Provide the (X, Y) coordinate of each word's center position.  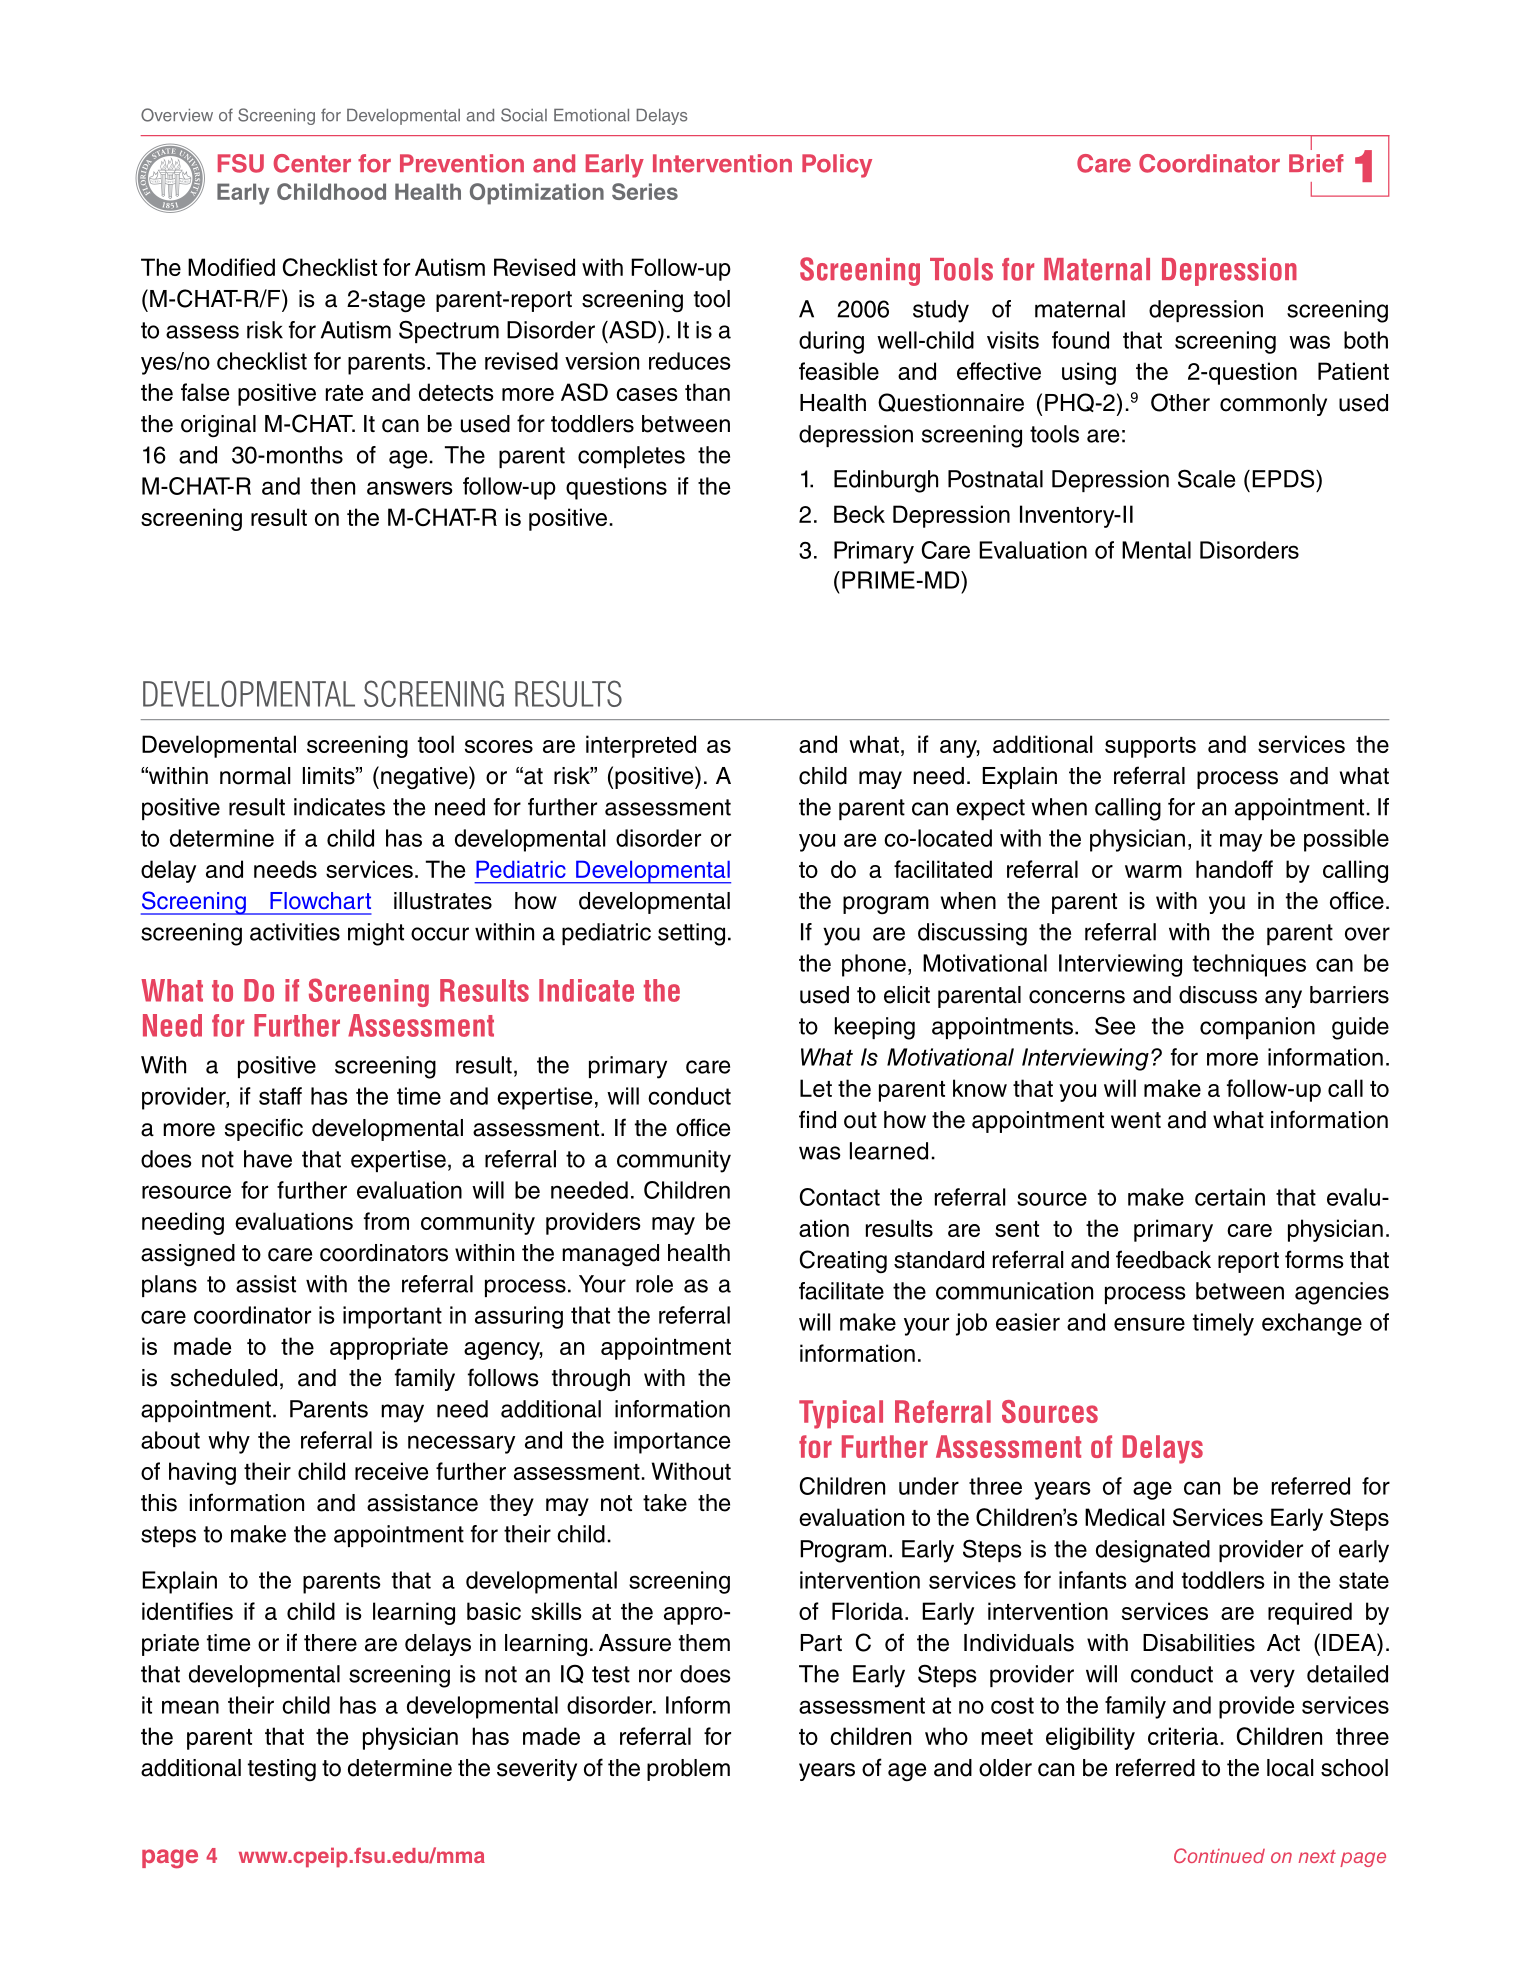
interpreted (641, 746)
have (268, 1159)
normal (255, 776)
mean (190, 1707)
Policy (837, 166)
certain (1230, 1197)
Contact (840, 1197)
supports (1150, 747)
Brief (1316, 163)
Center (312, 163)
